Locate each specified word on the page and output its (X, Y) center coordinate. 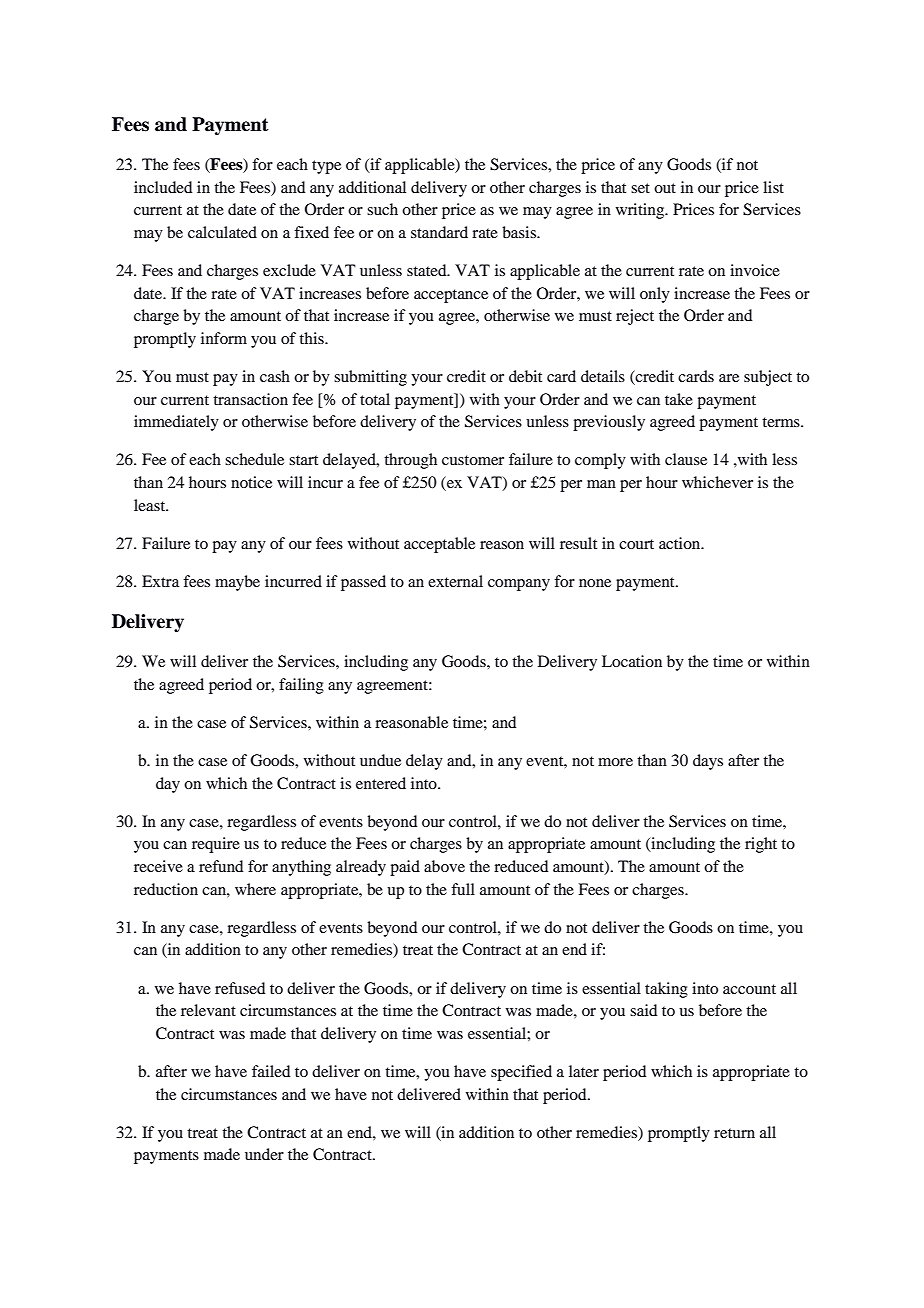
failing (301, 686)
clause (686, 459)
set (640, 188)
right (761, 845)
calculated (222, 232)
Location (632, 661)
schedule (254, 459)
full (463, 889)
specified (521, 1073)
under (264, 1154)
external (455, 581)
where (255, 889)
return (734, 1133)
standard (439, 232)
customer (473, 460)
